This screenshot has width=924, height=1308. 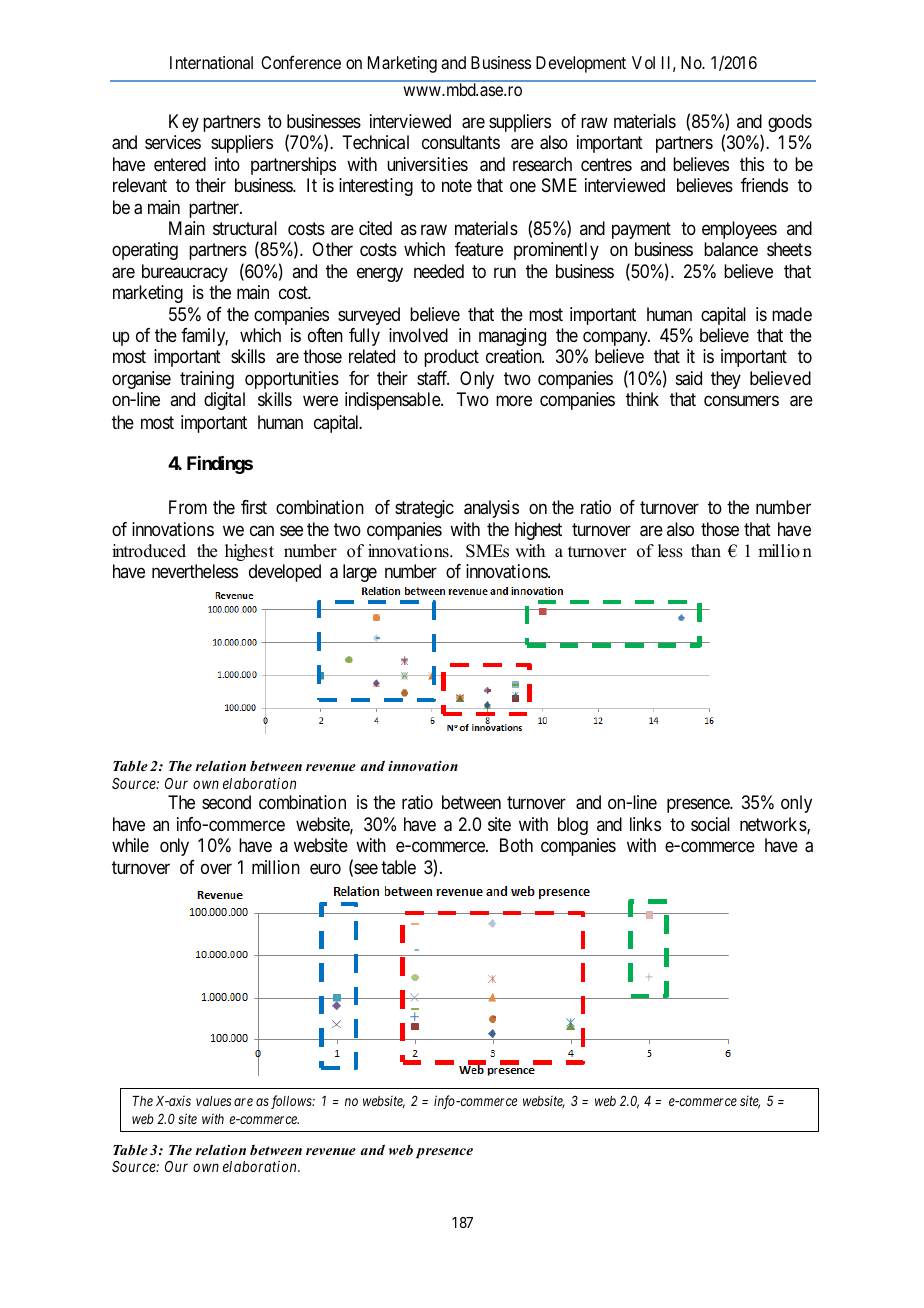 What do you see at coordinates (706, 550) in the screenshot?
I see `than` at bounding box center [706, 550].
